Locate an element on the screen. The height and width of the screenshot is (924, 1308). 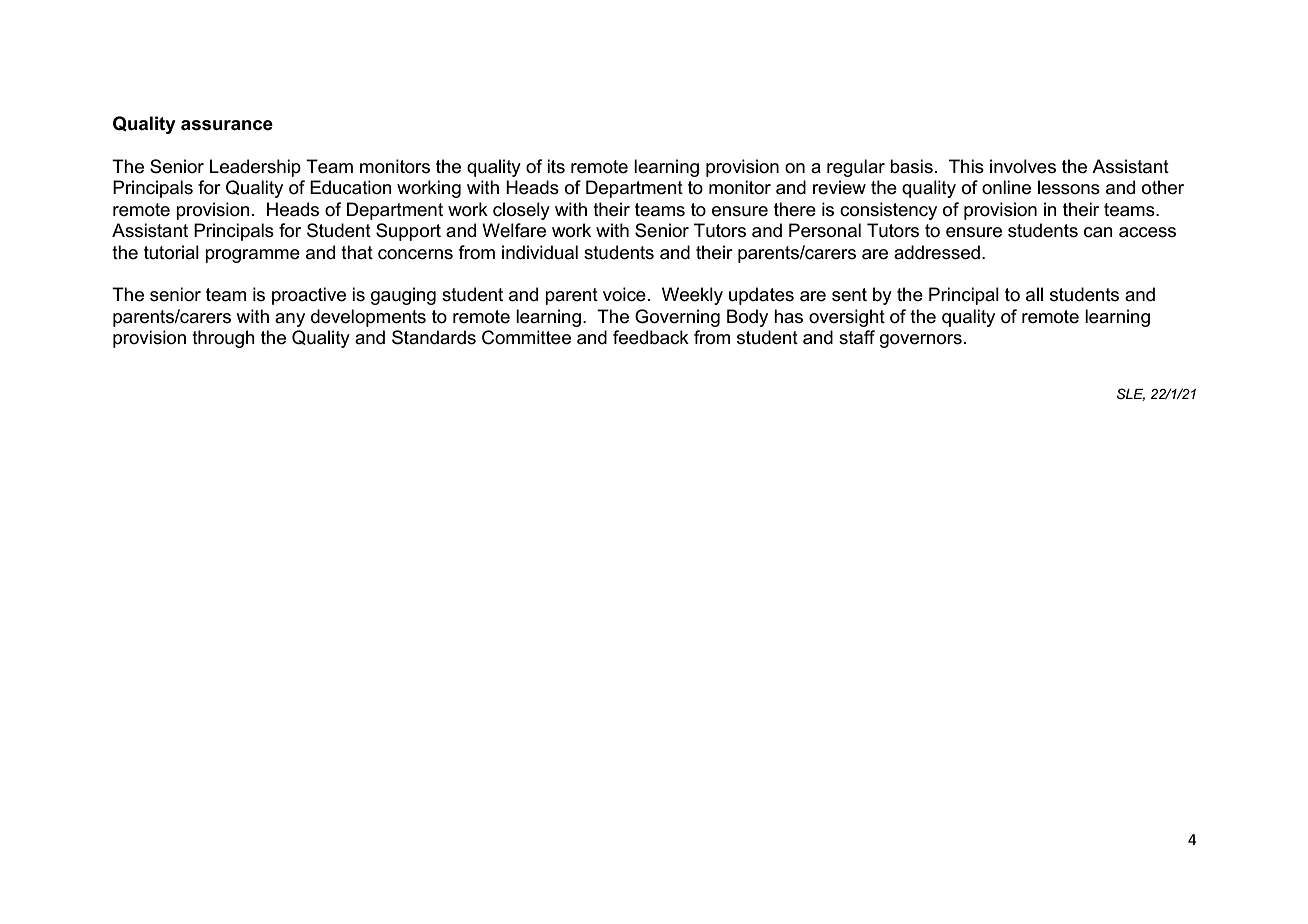
Education is located at coordinates (351, 187).
